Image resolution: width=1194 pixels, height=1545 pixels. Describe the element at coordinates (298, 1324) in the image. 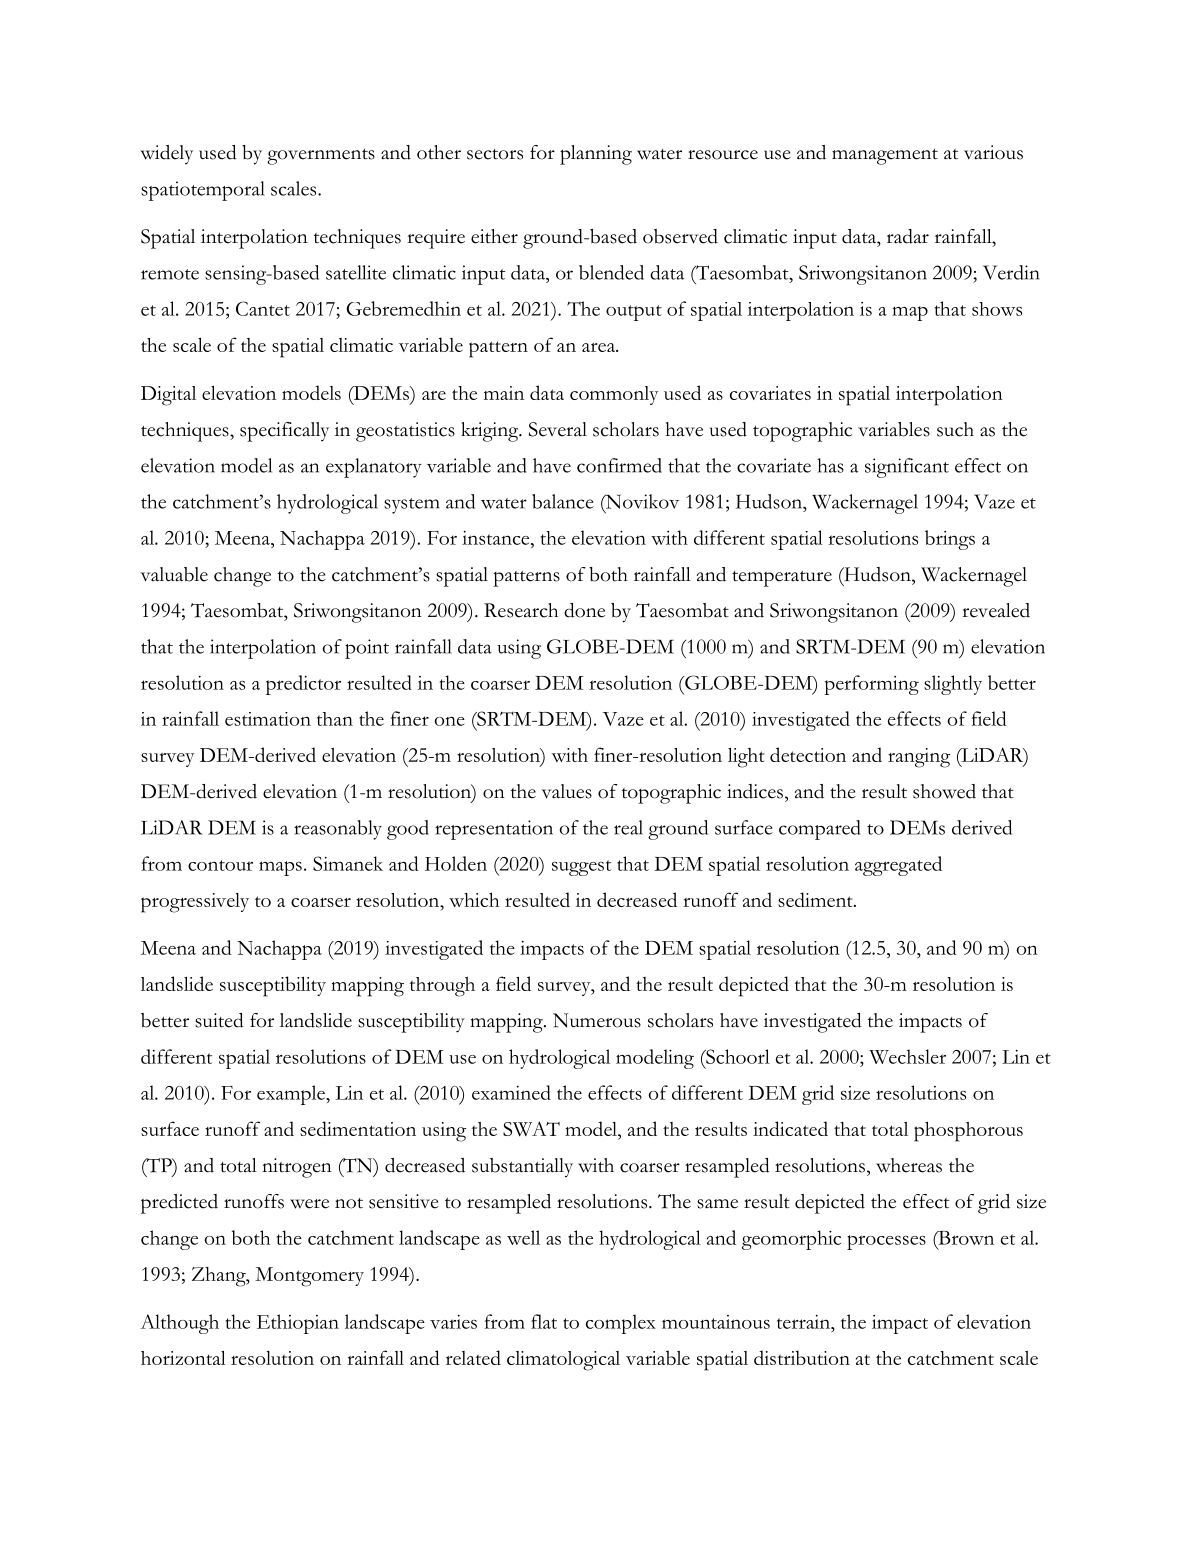

I see `Ethiopian` at that location.
